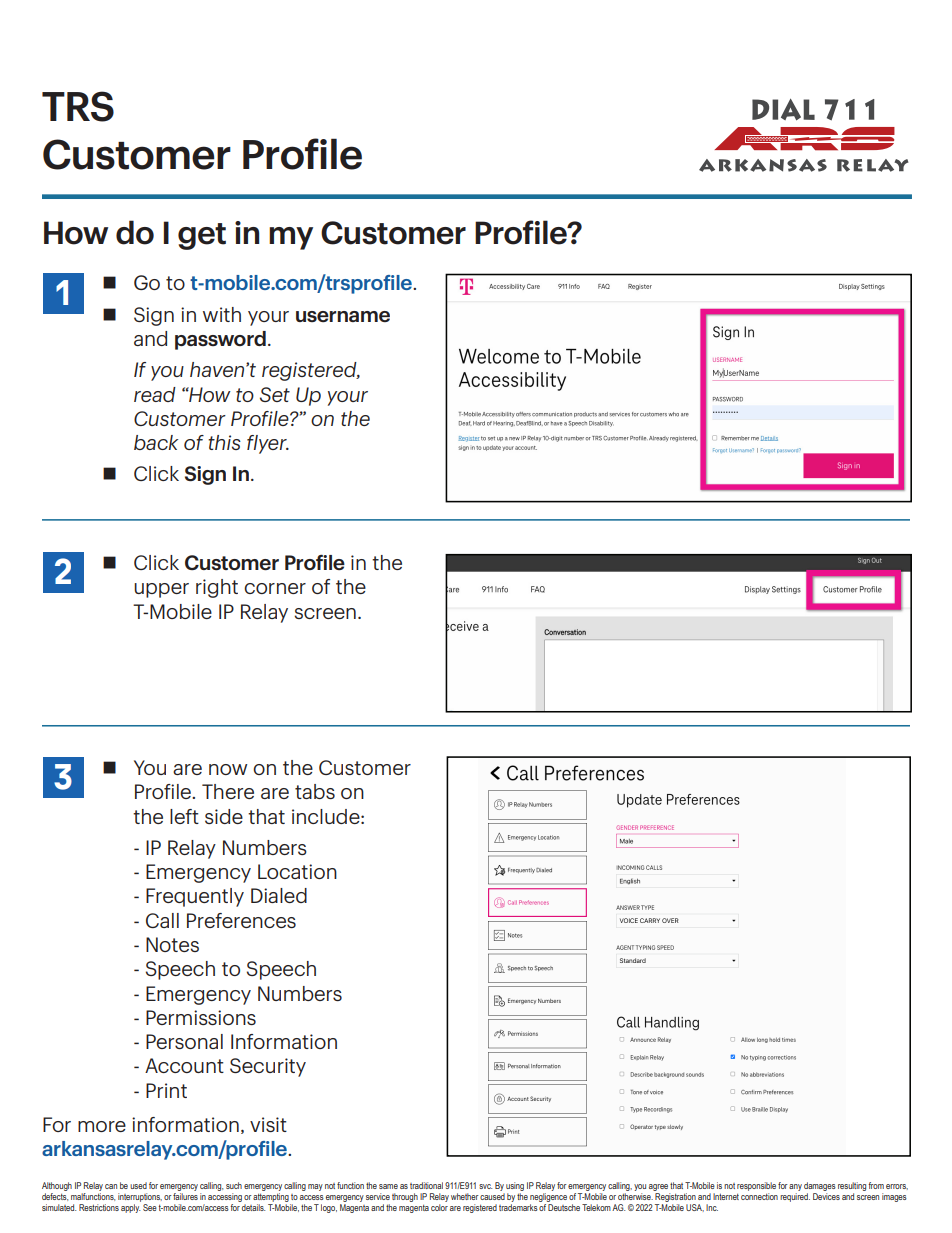  Describe the element at coordinates (275, 394) in the image. I see `Set` at that location.
